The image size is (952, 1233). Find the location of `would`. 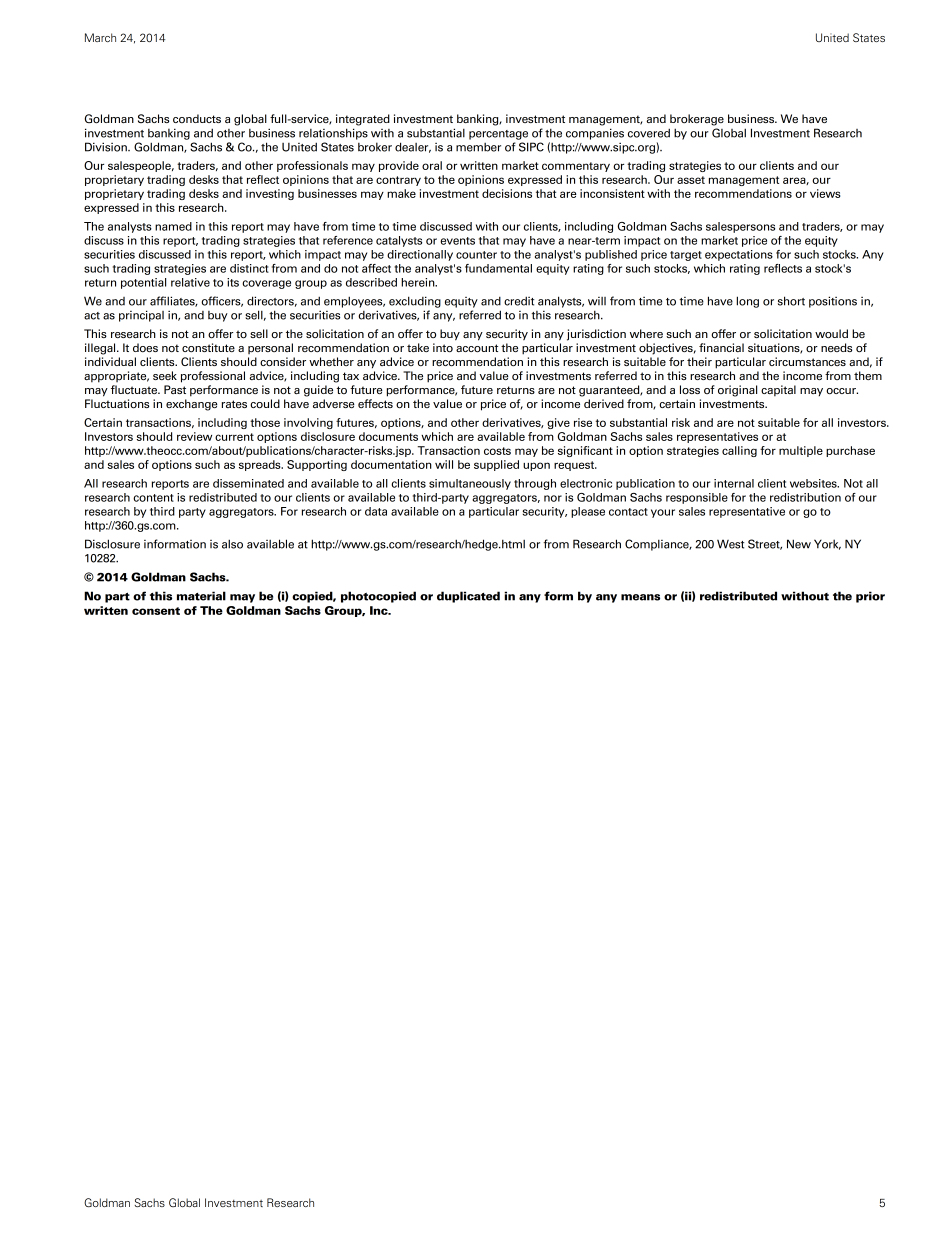

would is located at coordinates (831, 333).
